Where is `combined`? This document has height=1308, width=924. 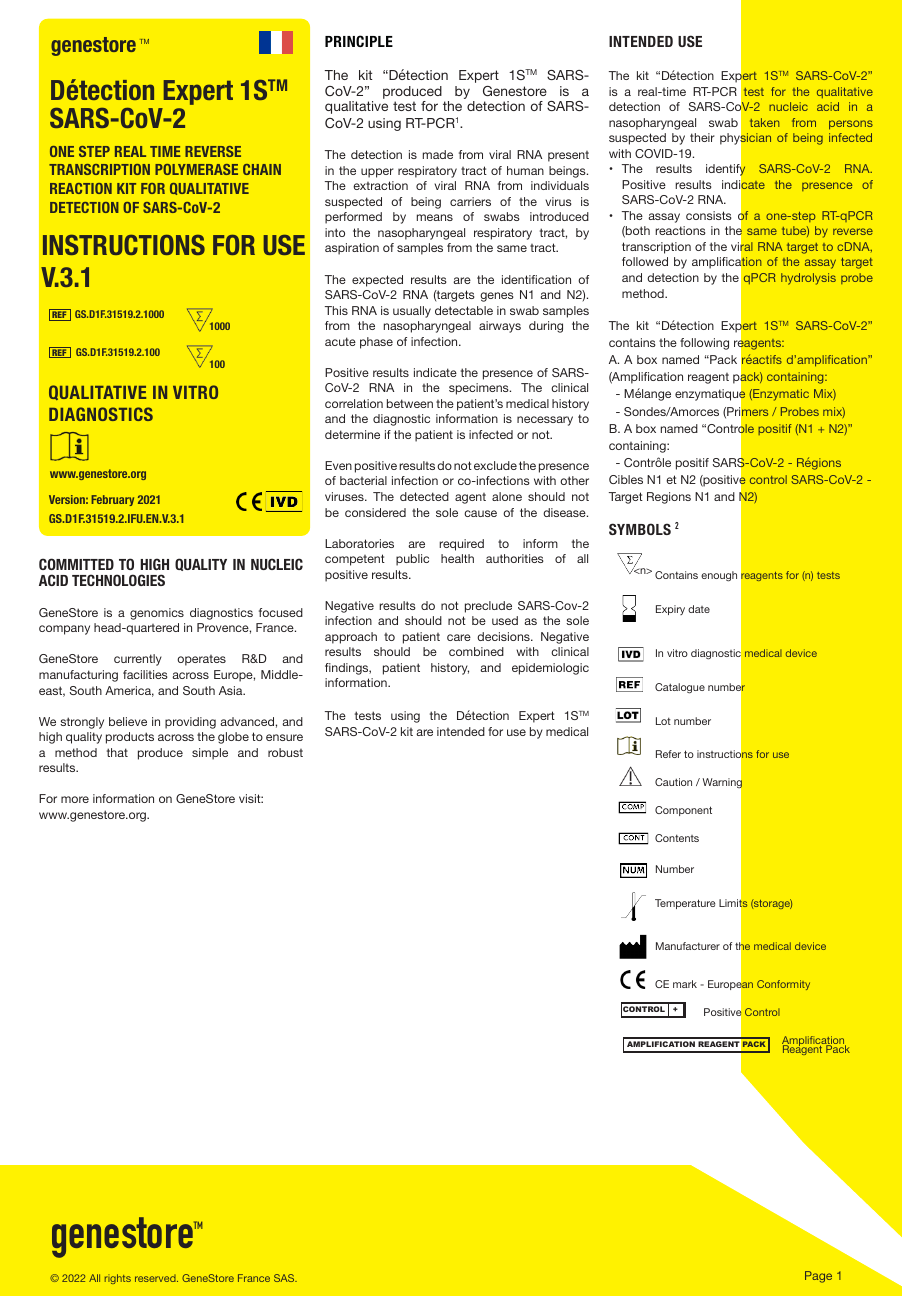
combined is located at coordinates (476, 651).
